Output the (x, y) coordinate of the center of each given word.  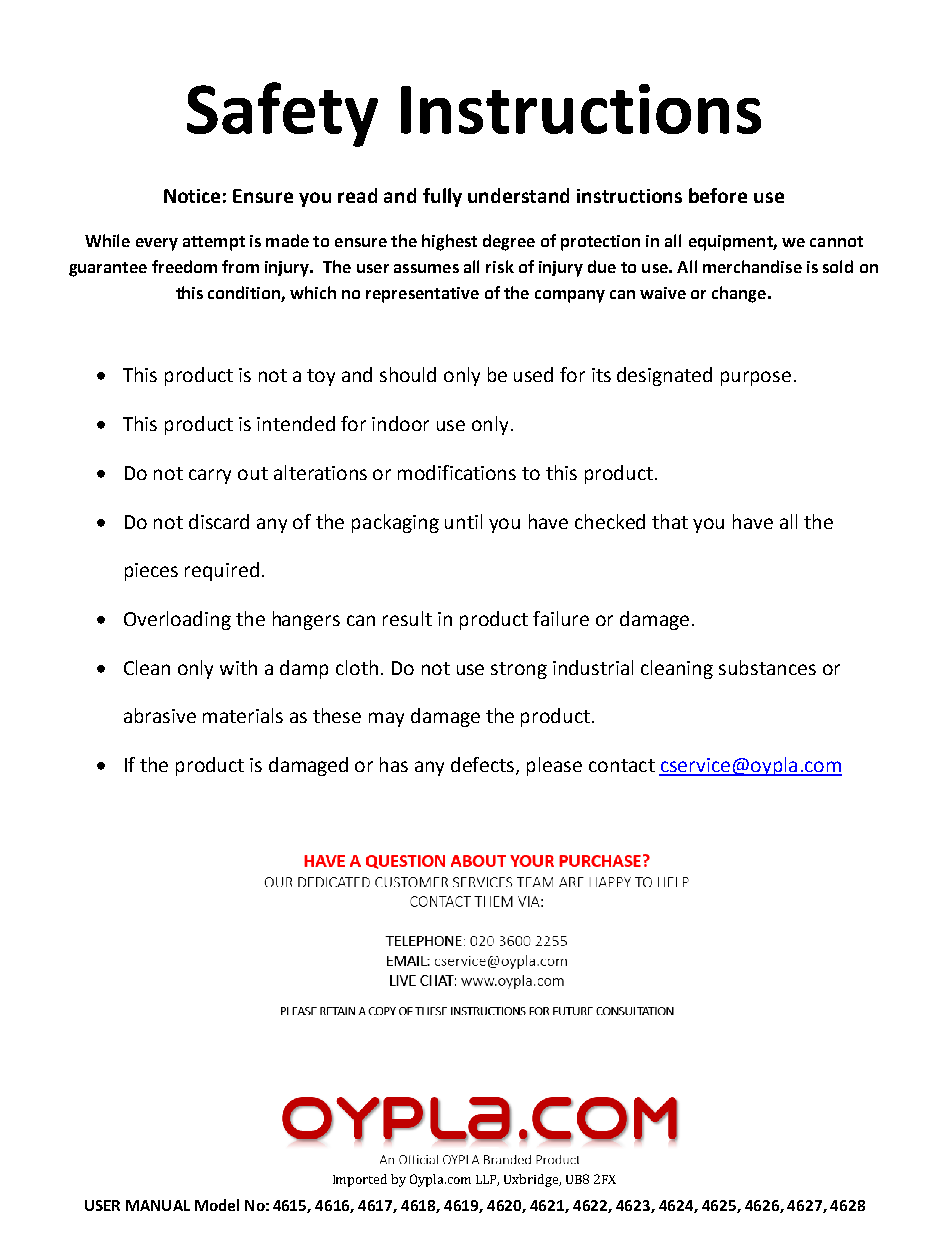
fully (442, 197)
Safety (282, 114)
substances (767, 667)
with (238, 667)
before (718, 195)
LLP (487, 1180)
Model (217, 1205)
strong (519, 670)
